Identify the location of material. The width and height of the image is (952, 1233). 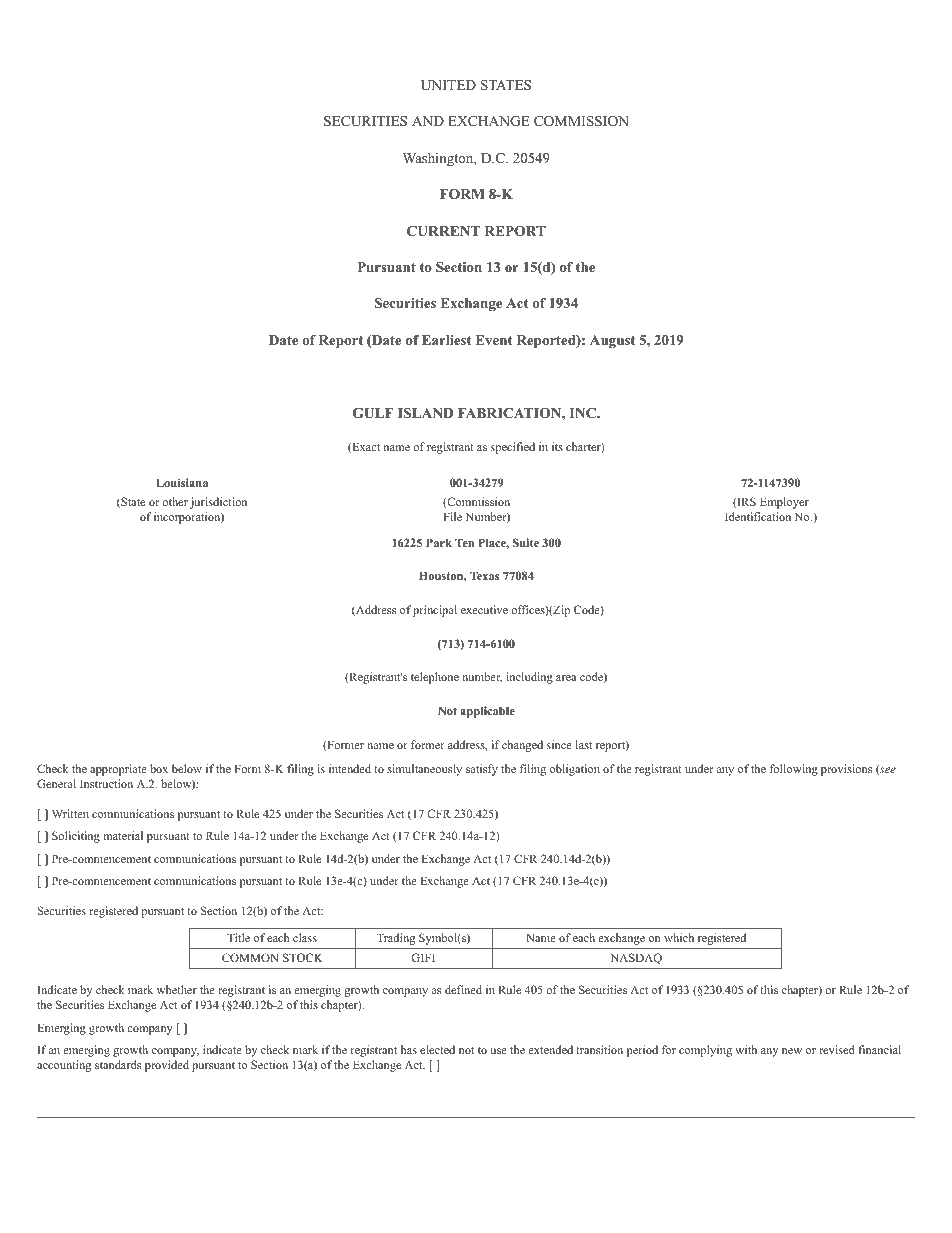
(123, 835).
